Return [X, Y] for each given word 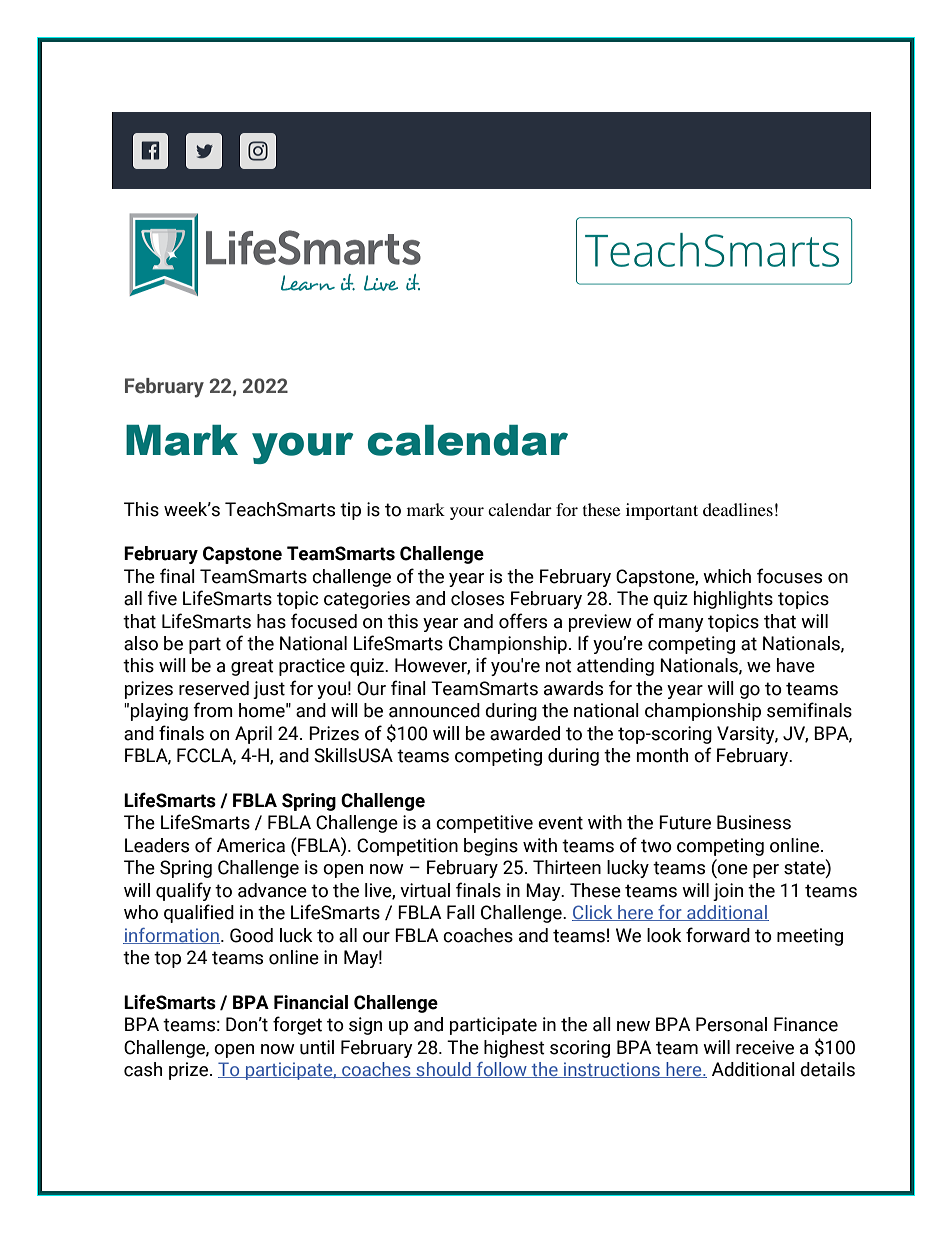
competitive [484, 824]
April [253, 735]
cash [143, 1069]
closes [477, 598]
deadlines [738, 509]
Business [754, 822]
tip [350, 511]
